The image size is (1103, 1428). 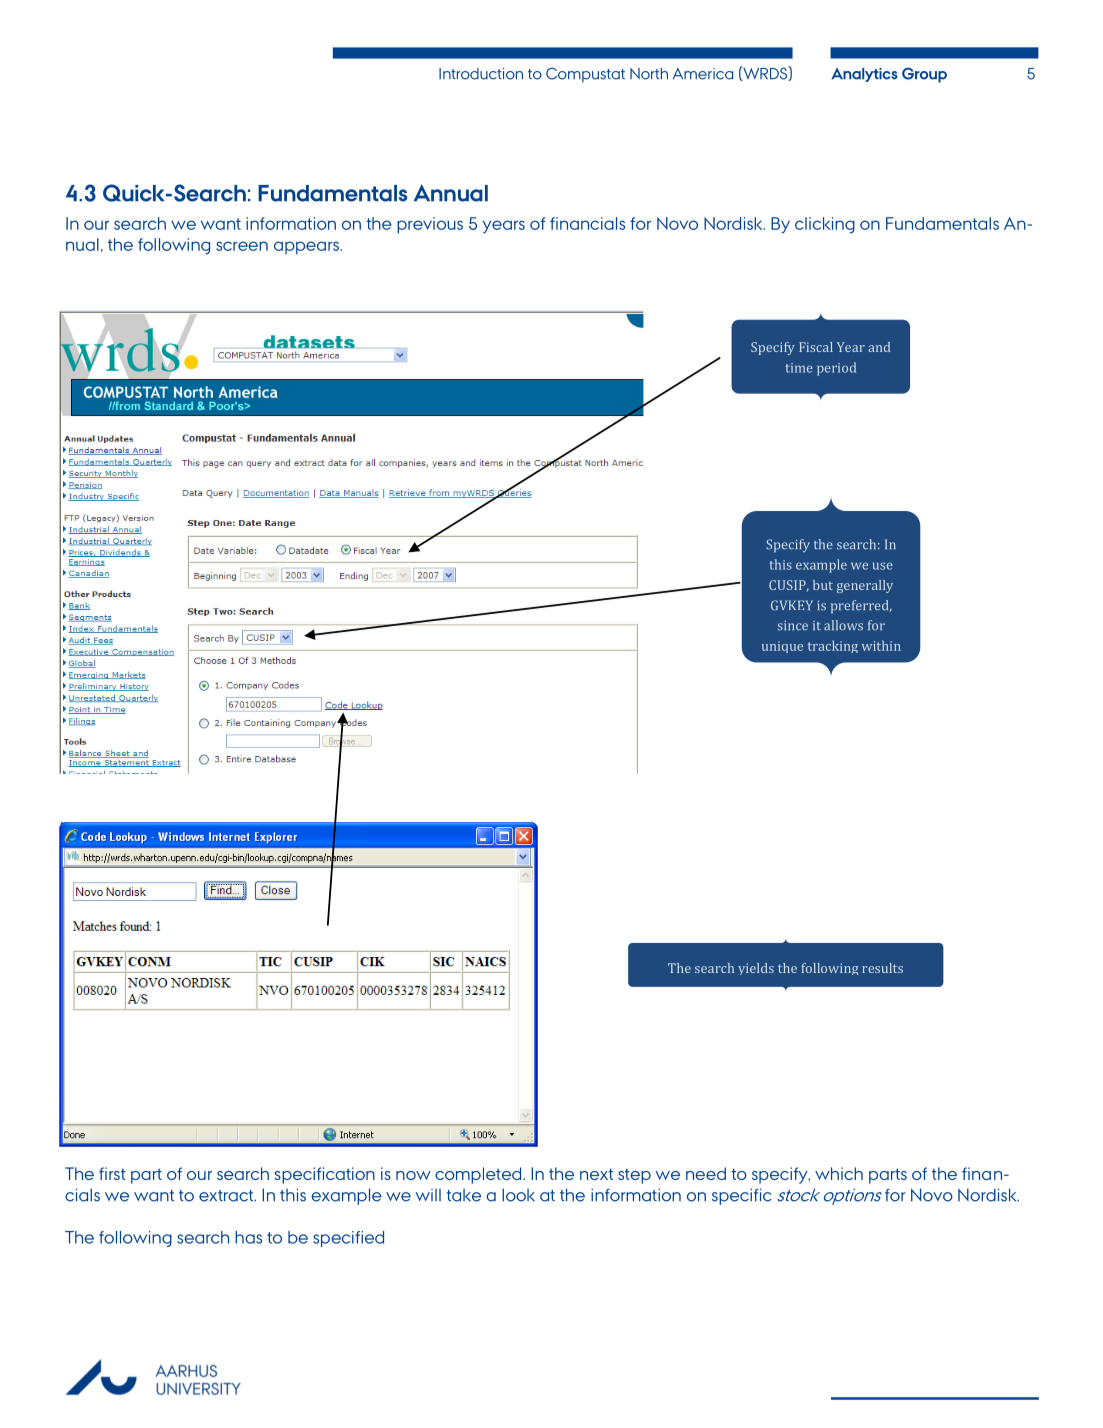 What do you see at coordinates (833, 646) in the document?
I see `tracking` at bounding box center [833, 646].
